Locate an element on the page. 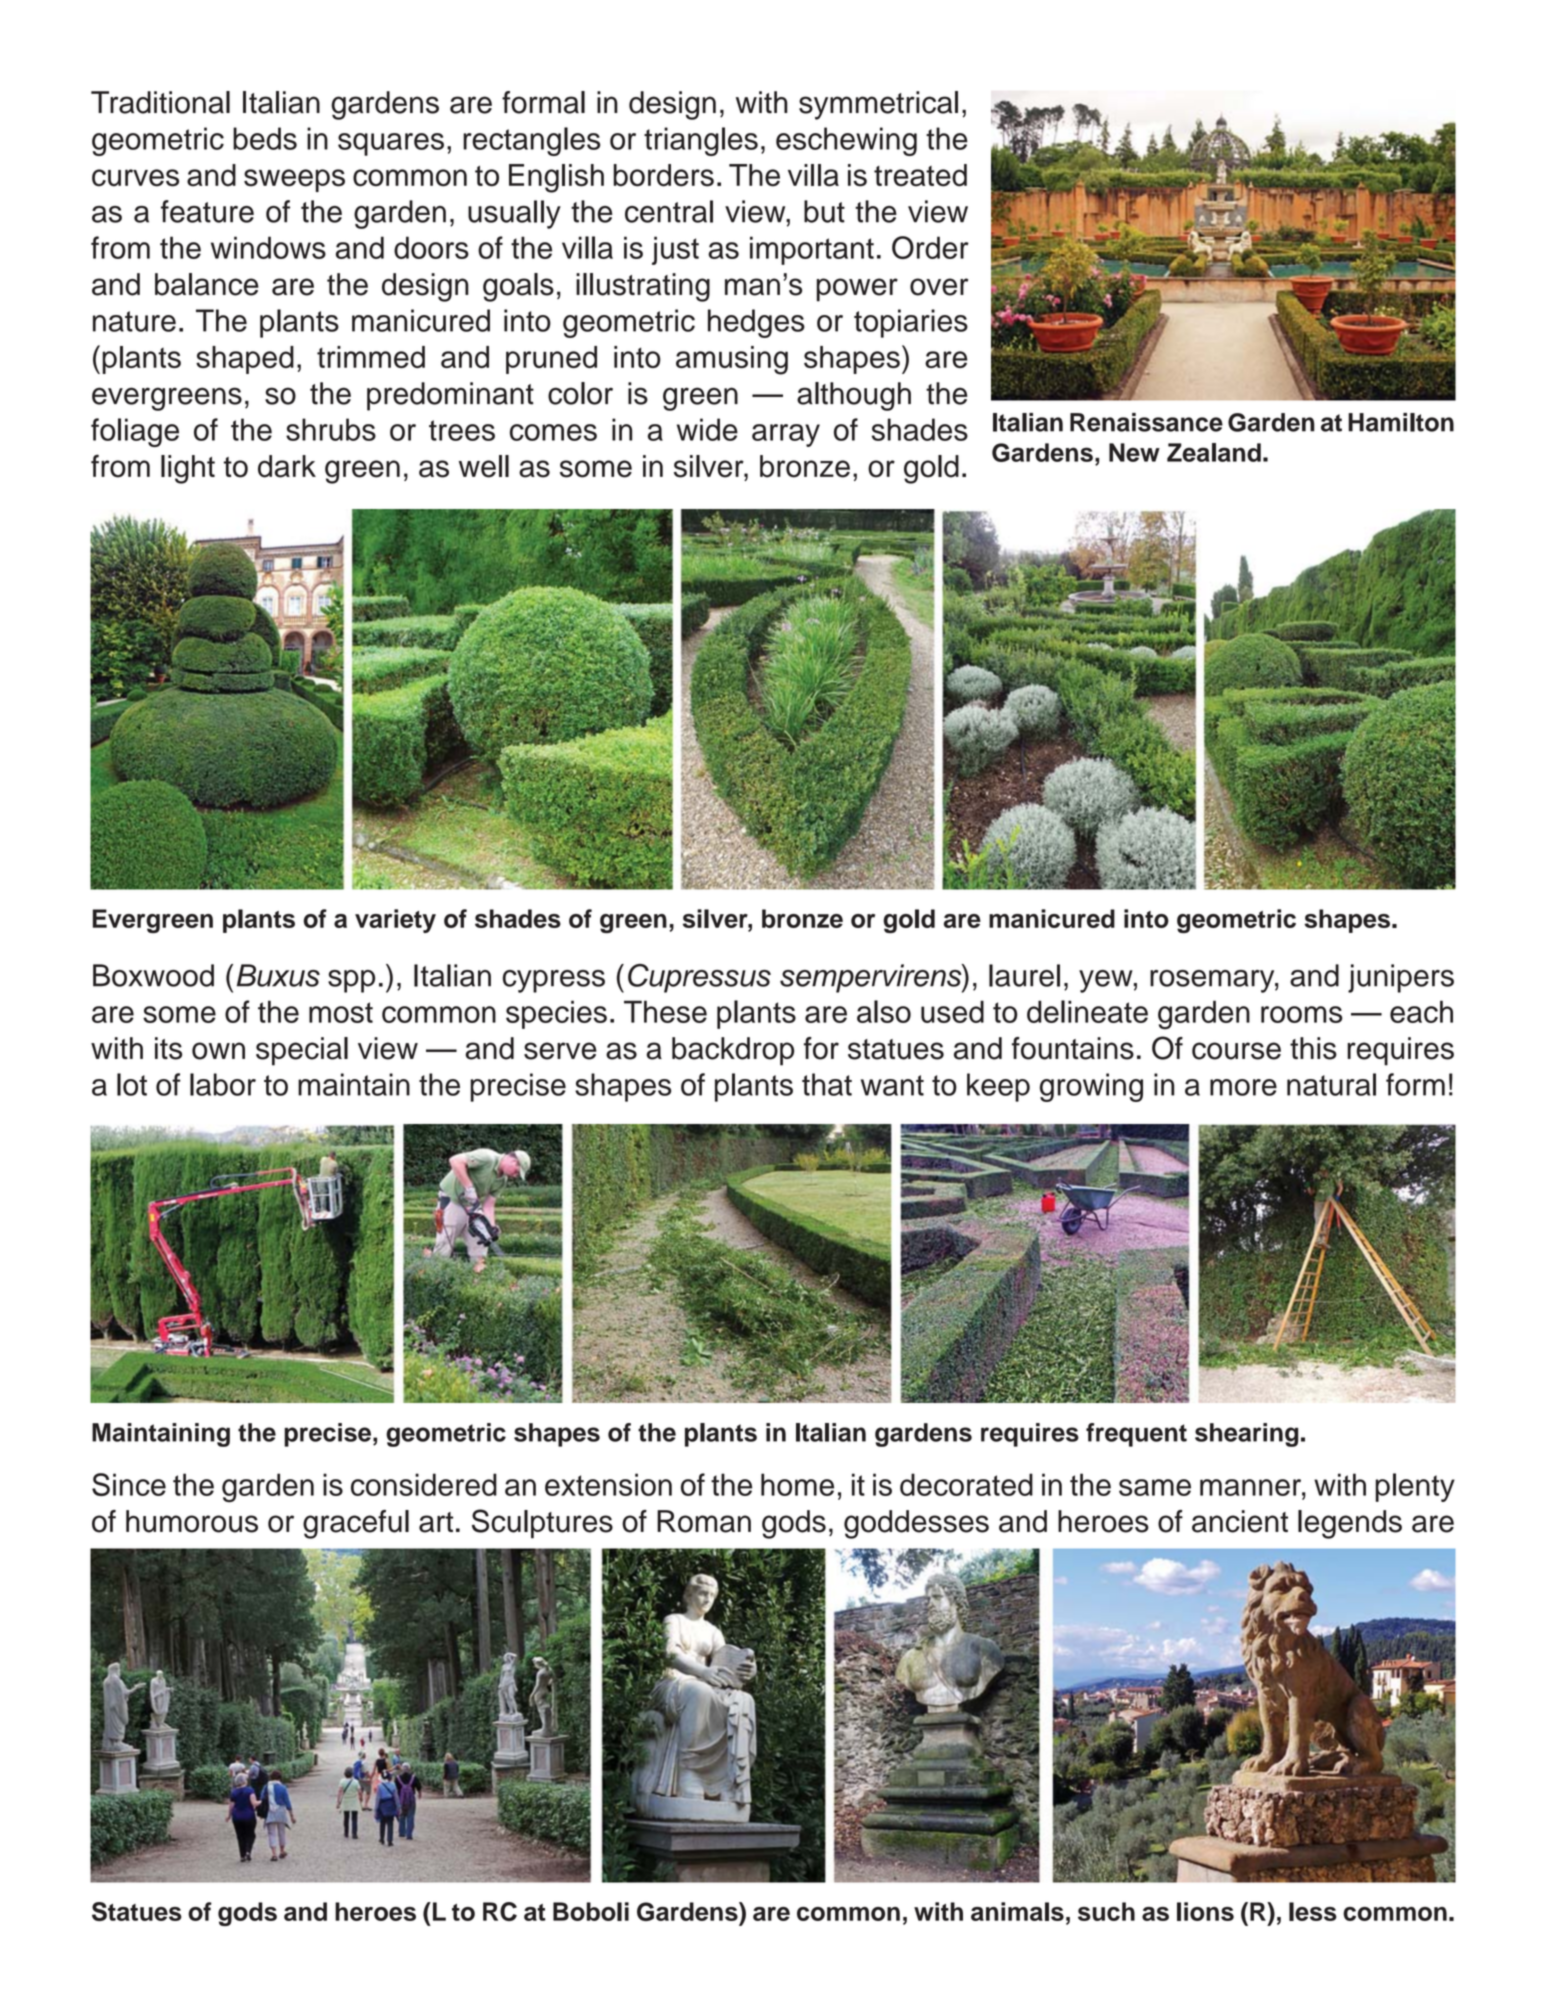 The width and height of the document is (1546, 2001). humorous is located at coordinates (192, 1521).
